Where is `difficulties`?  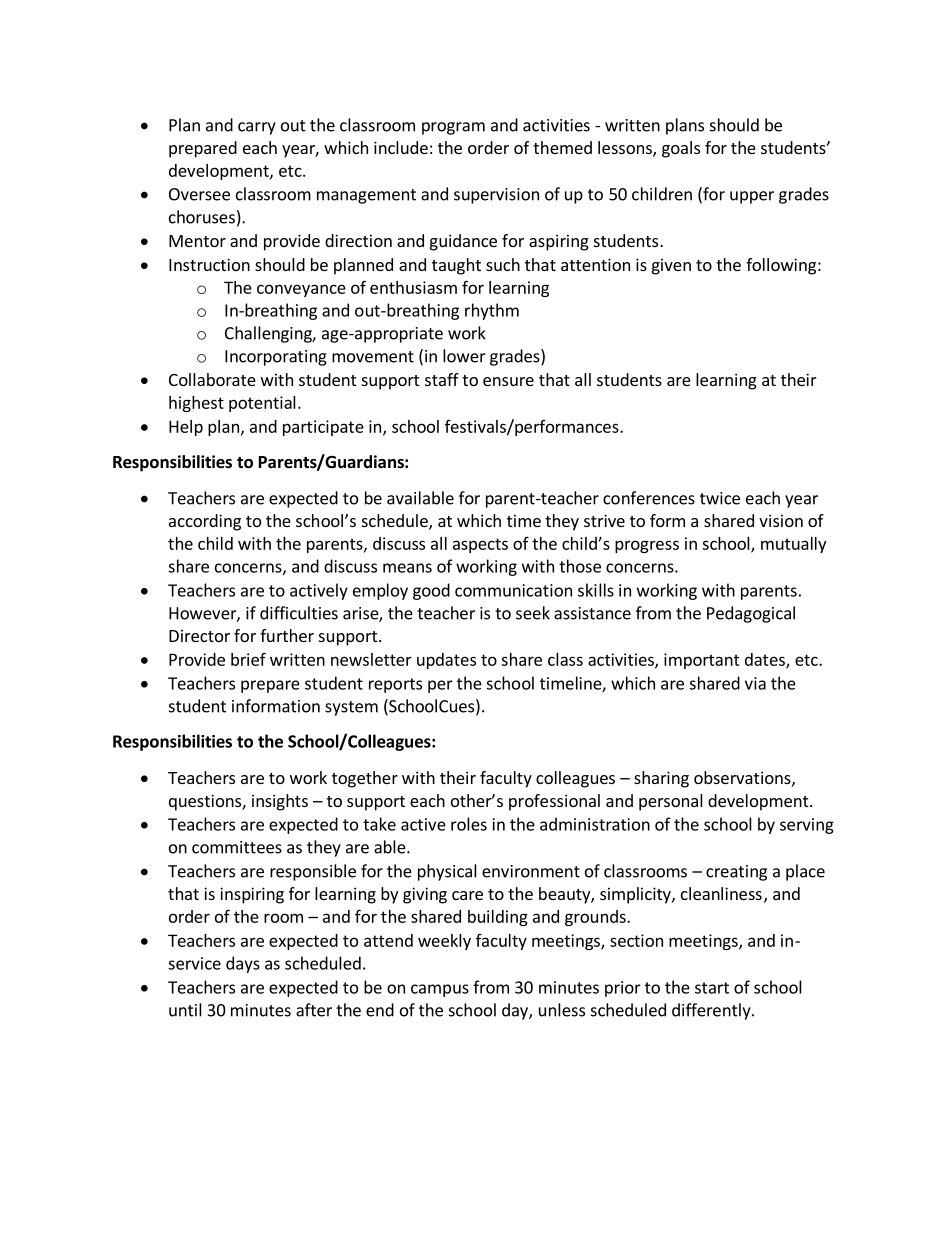
difficulties is located at coordinates (299, 613).
